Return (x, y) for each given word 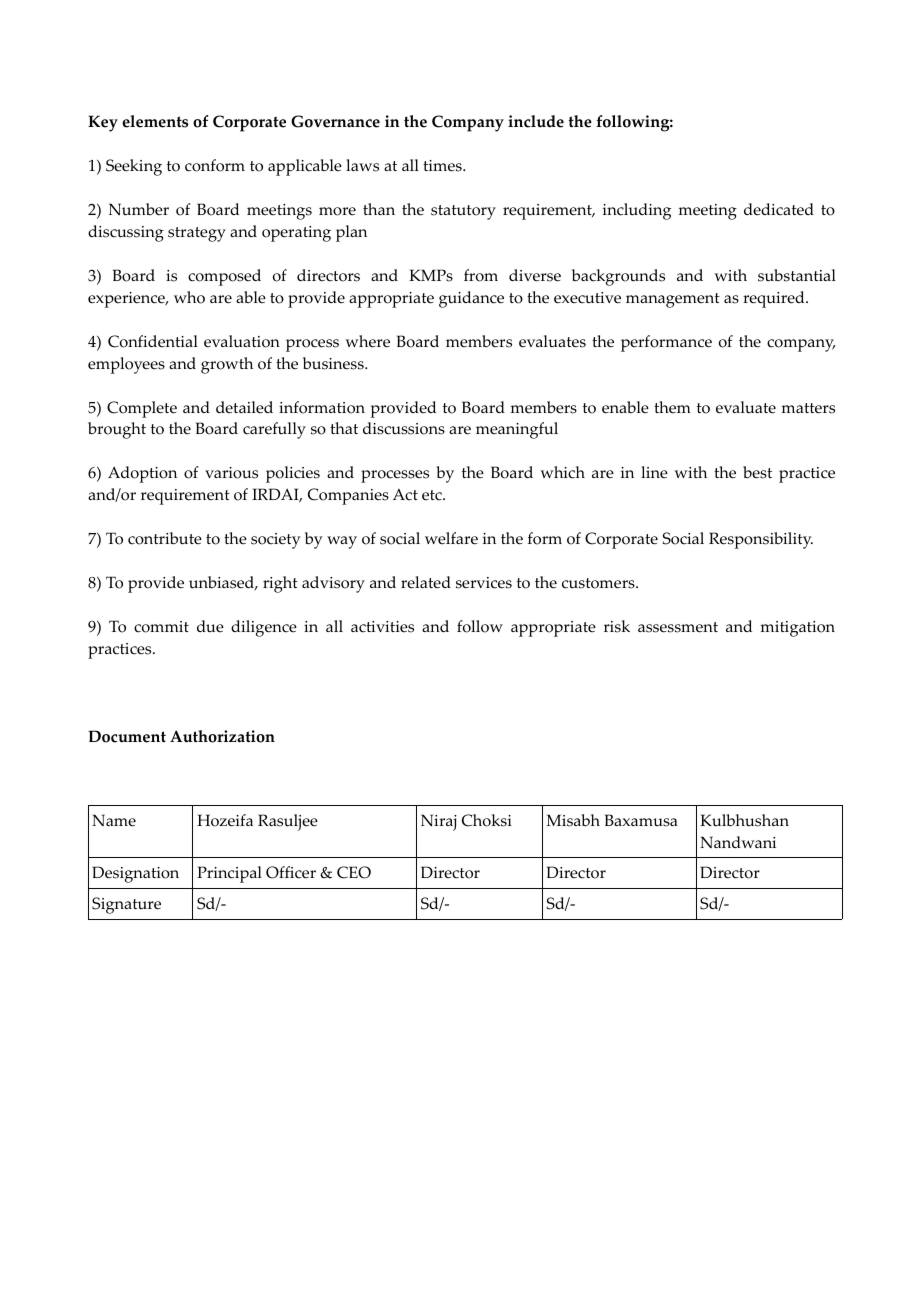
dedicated (779, 209)
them (672, 407)
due (210, 626)
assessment (678, 627)
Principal (229, 874)
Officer (291, 872)
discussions (404, 428)
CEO (354, 872)
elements (155, 121)
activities (382, 627)
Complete (142, 409)
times (443, 166)
